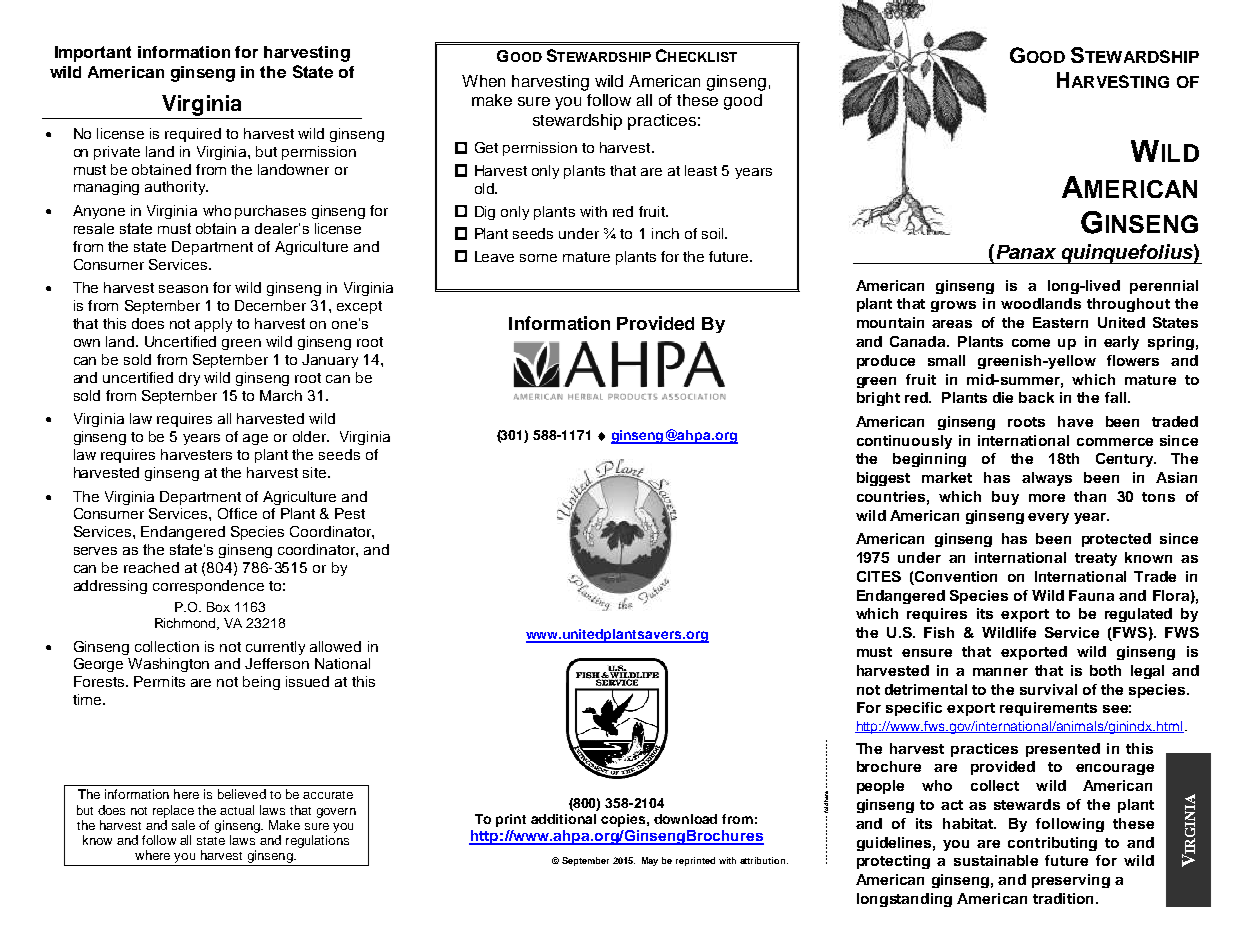 This image has width=1233, height=952. I want to click on regulations, so click(317, 841).
